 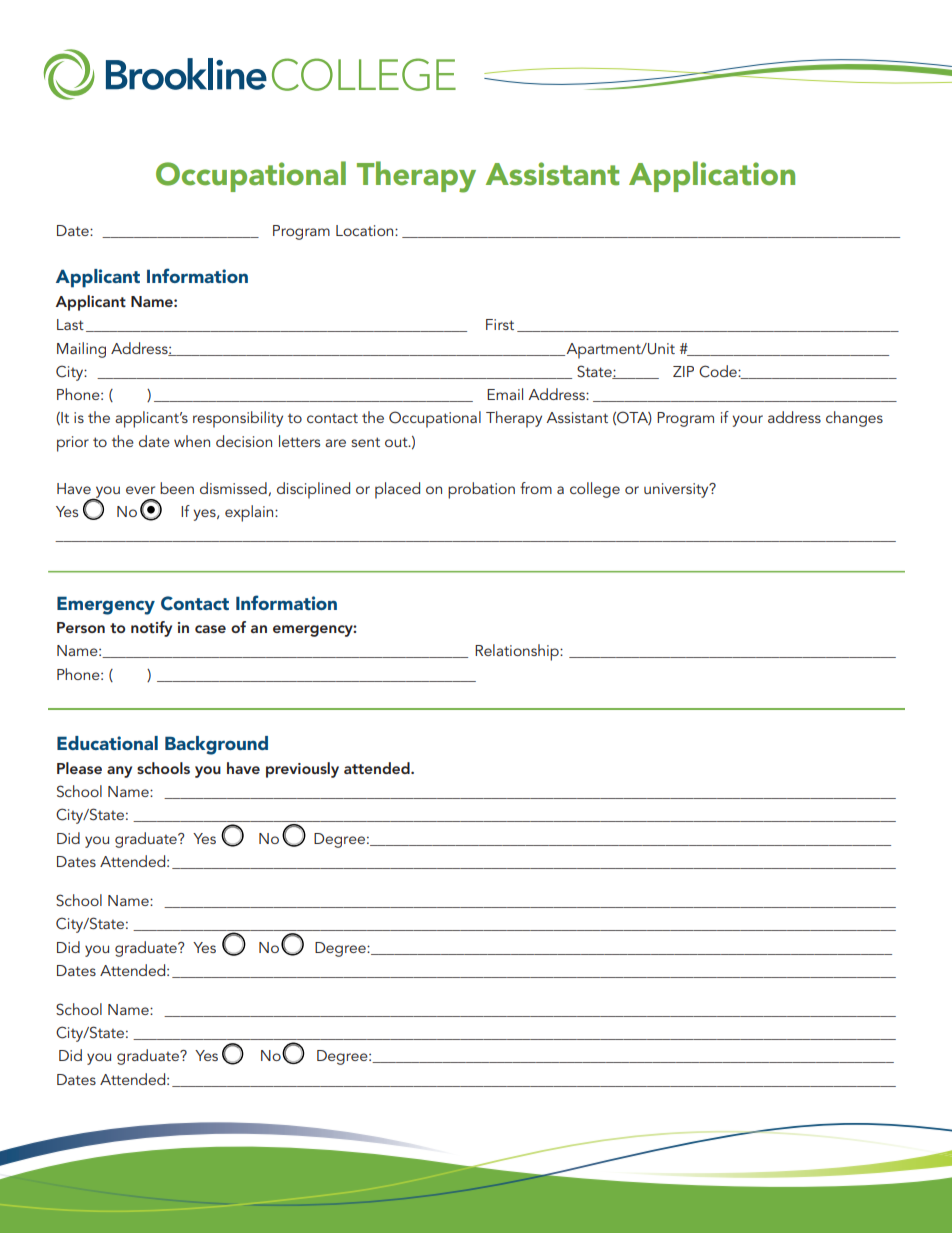 What do you see at coordinates (210, 629) in the document?
I see `case` at bounding box center [210, 629].
